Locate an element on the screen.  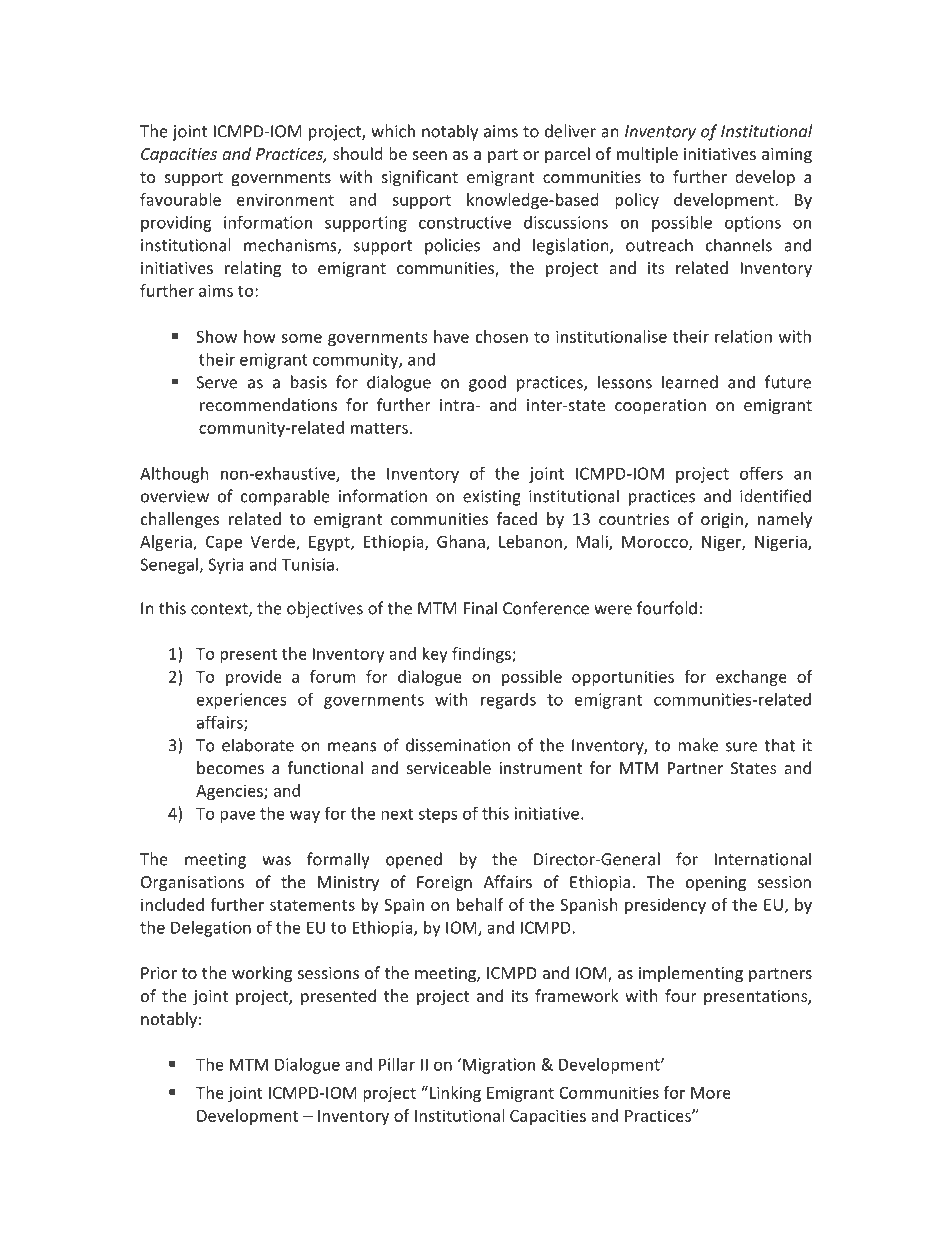
More is located at coordinates (711, 1093).
